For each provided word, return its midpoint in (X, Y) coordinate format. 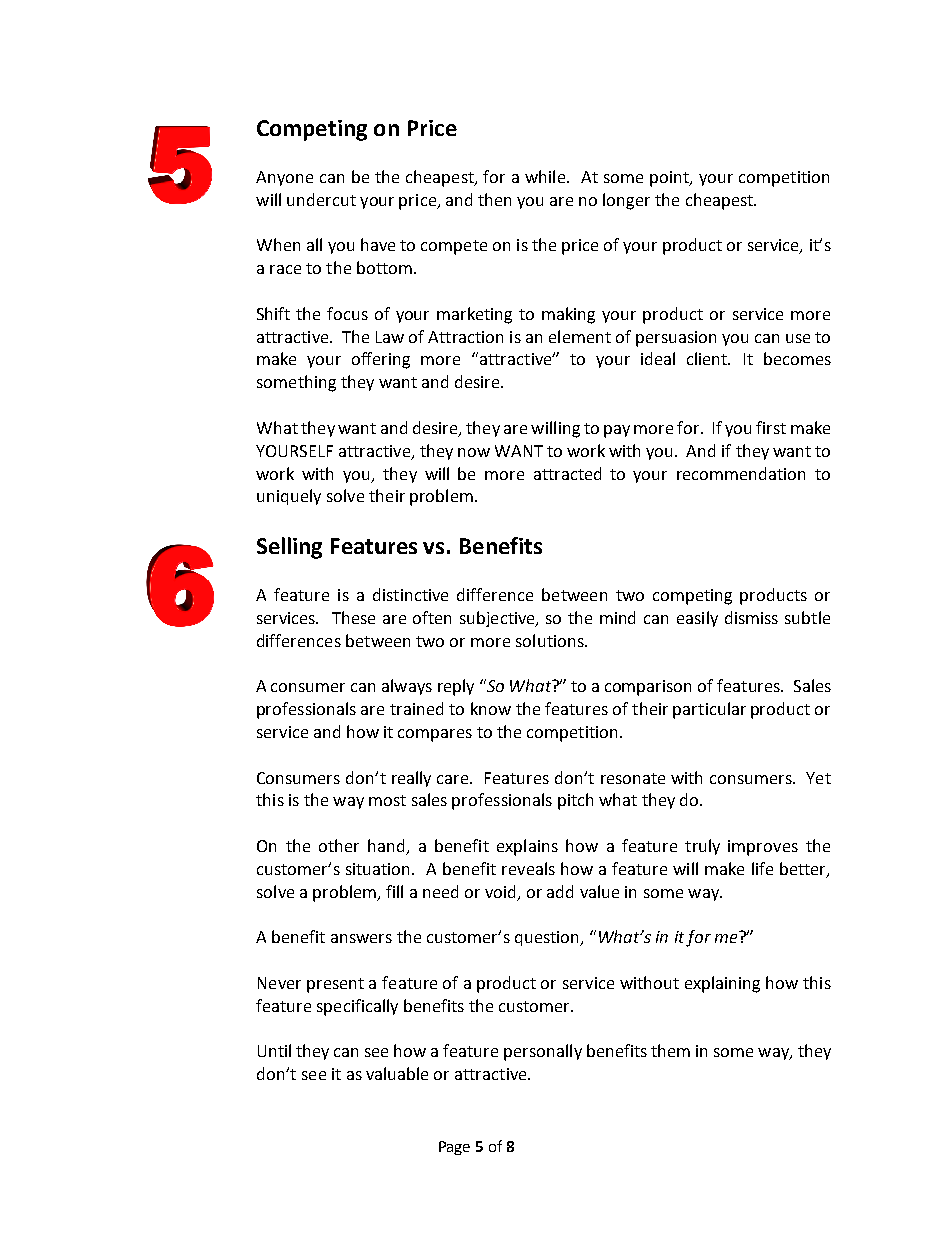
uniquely (289, 497)
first (771, 427)
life (762, 868)
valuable (397, 1073)
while (546, 176)
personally (543, 1052)
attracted (567, 473)
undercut (321, 199)
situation (379, 869)
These (353, 617)
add (560, 891)
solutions (551, 640)
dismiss (751, 617)
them (670, 1050)
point (670, 179)
